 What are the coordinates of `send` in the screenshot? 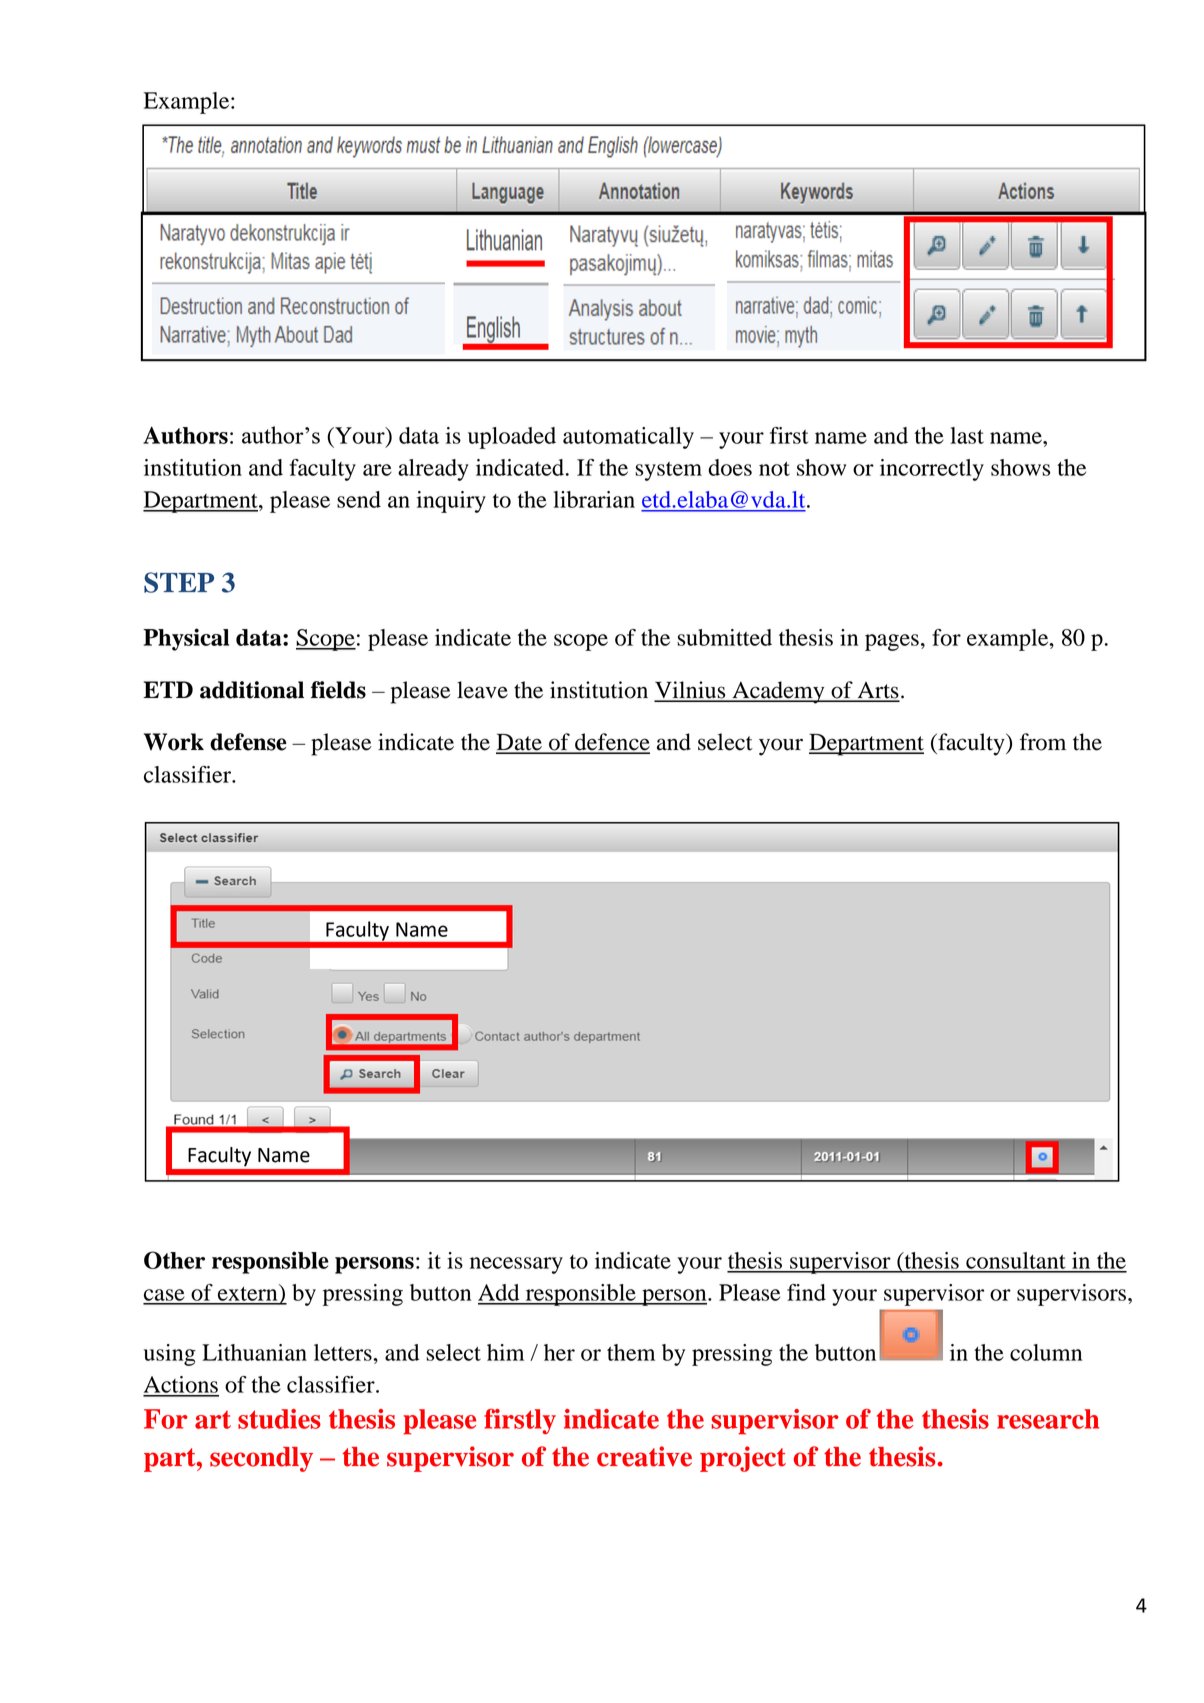 It's located at (359, 499).
